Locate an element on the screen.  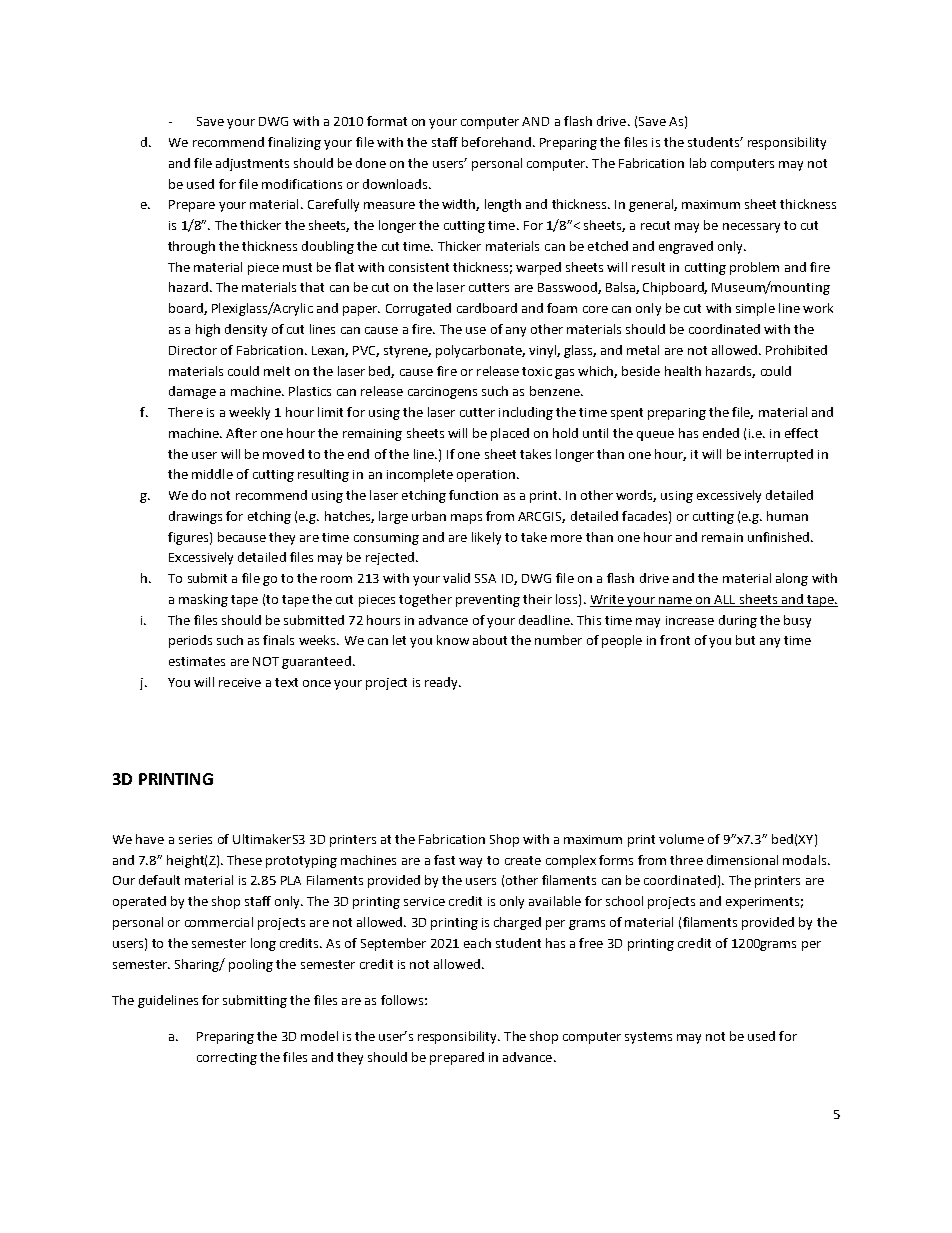
adjustments is located at coordinates (252, 164).
